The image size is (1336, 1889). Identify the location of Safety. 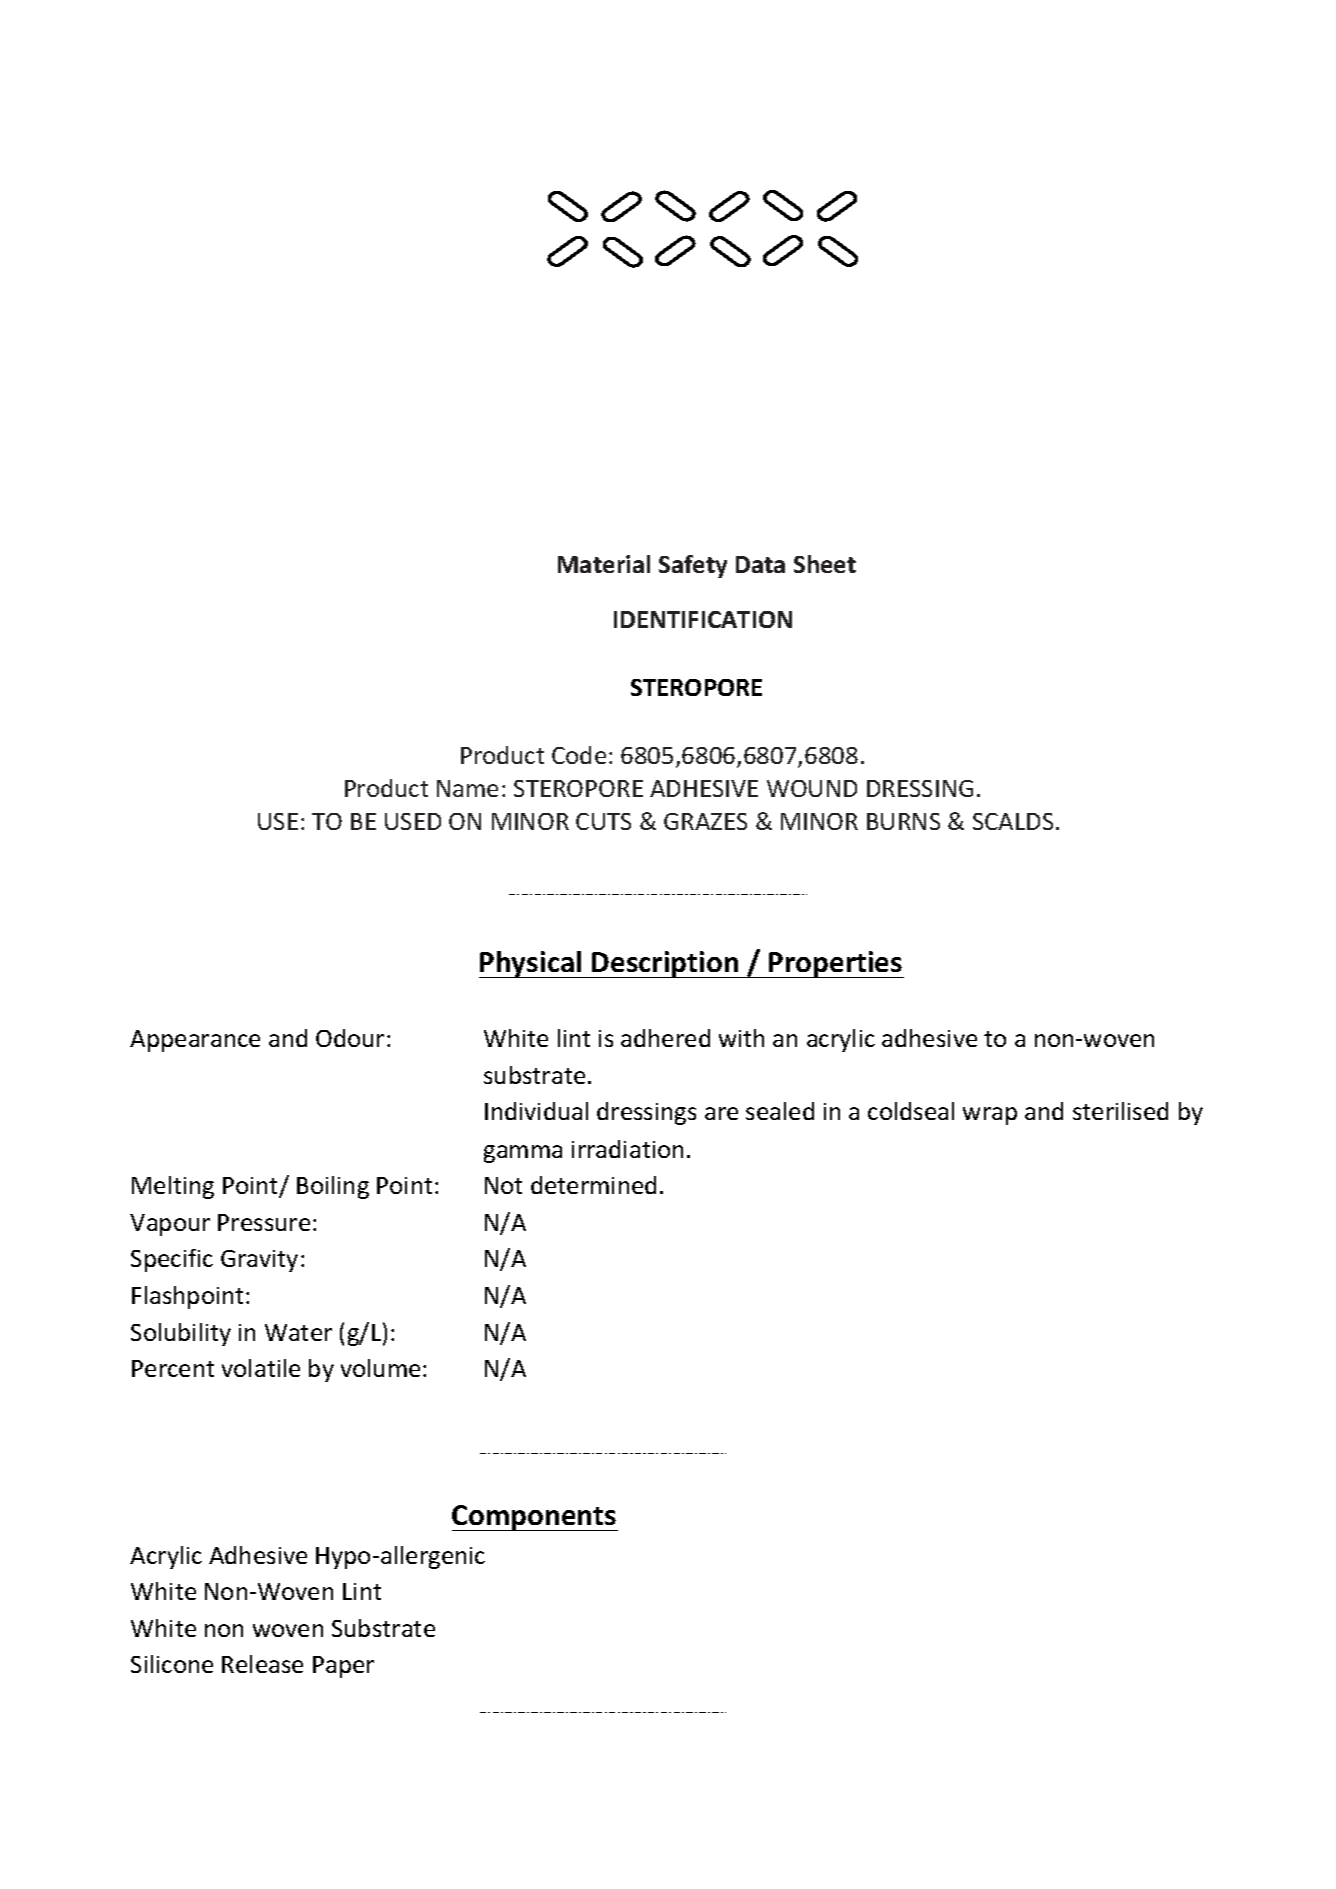
(693, 566).
